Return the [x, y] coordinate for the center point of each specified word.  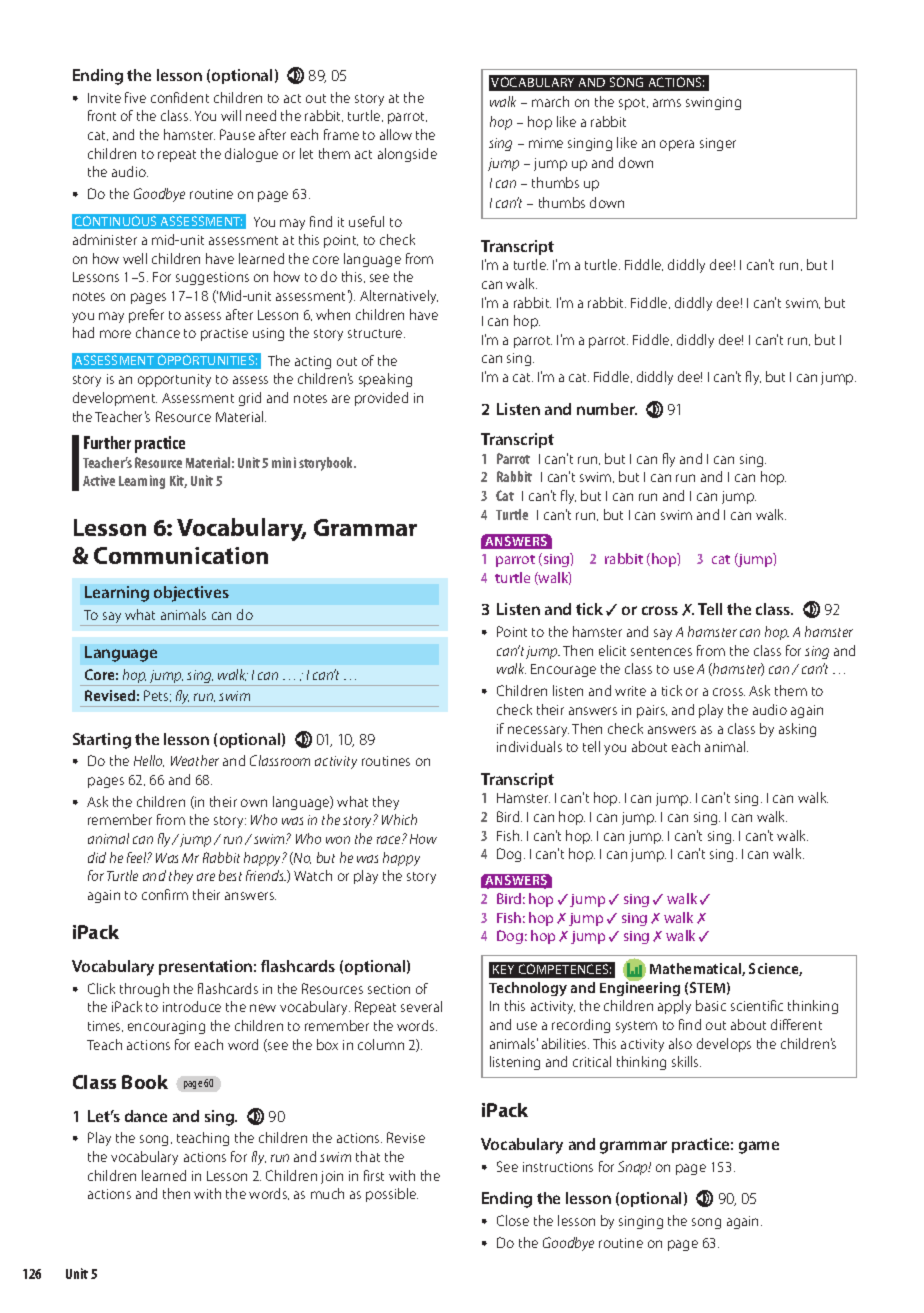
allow [396, 134]
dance [146, 1116]
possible [392, 1195]
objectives [191, 594]
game [759, 1147]
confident [180, 97]
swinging [713, 103]
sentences [661, 651]
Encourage [563, 670]
